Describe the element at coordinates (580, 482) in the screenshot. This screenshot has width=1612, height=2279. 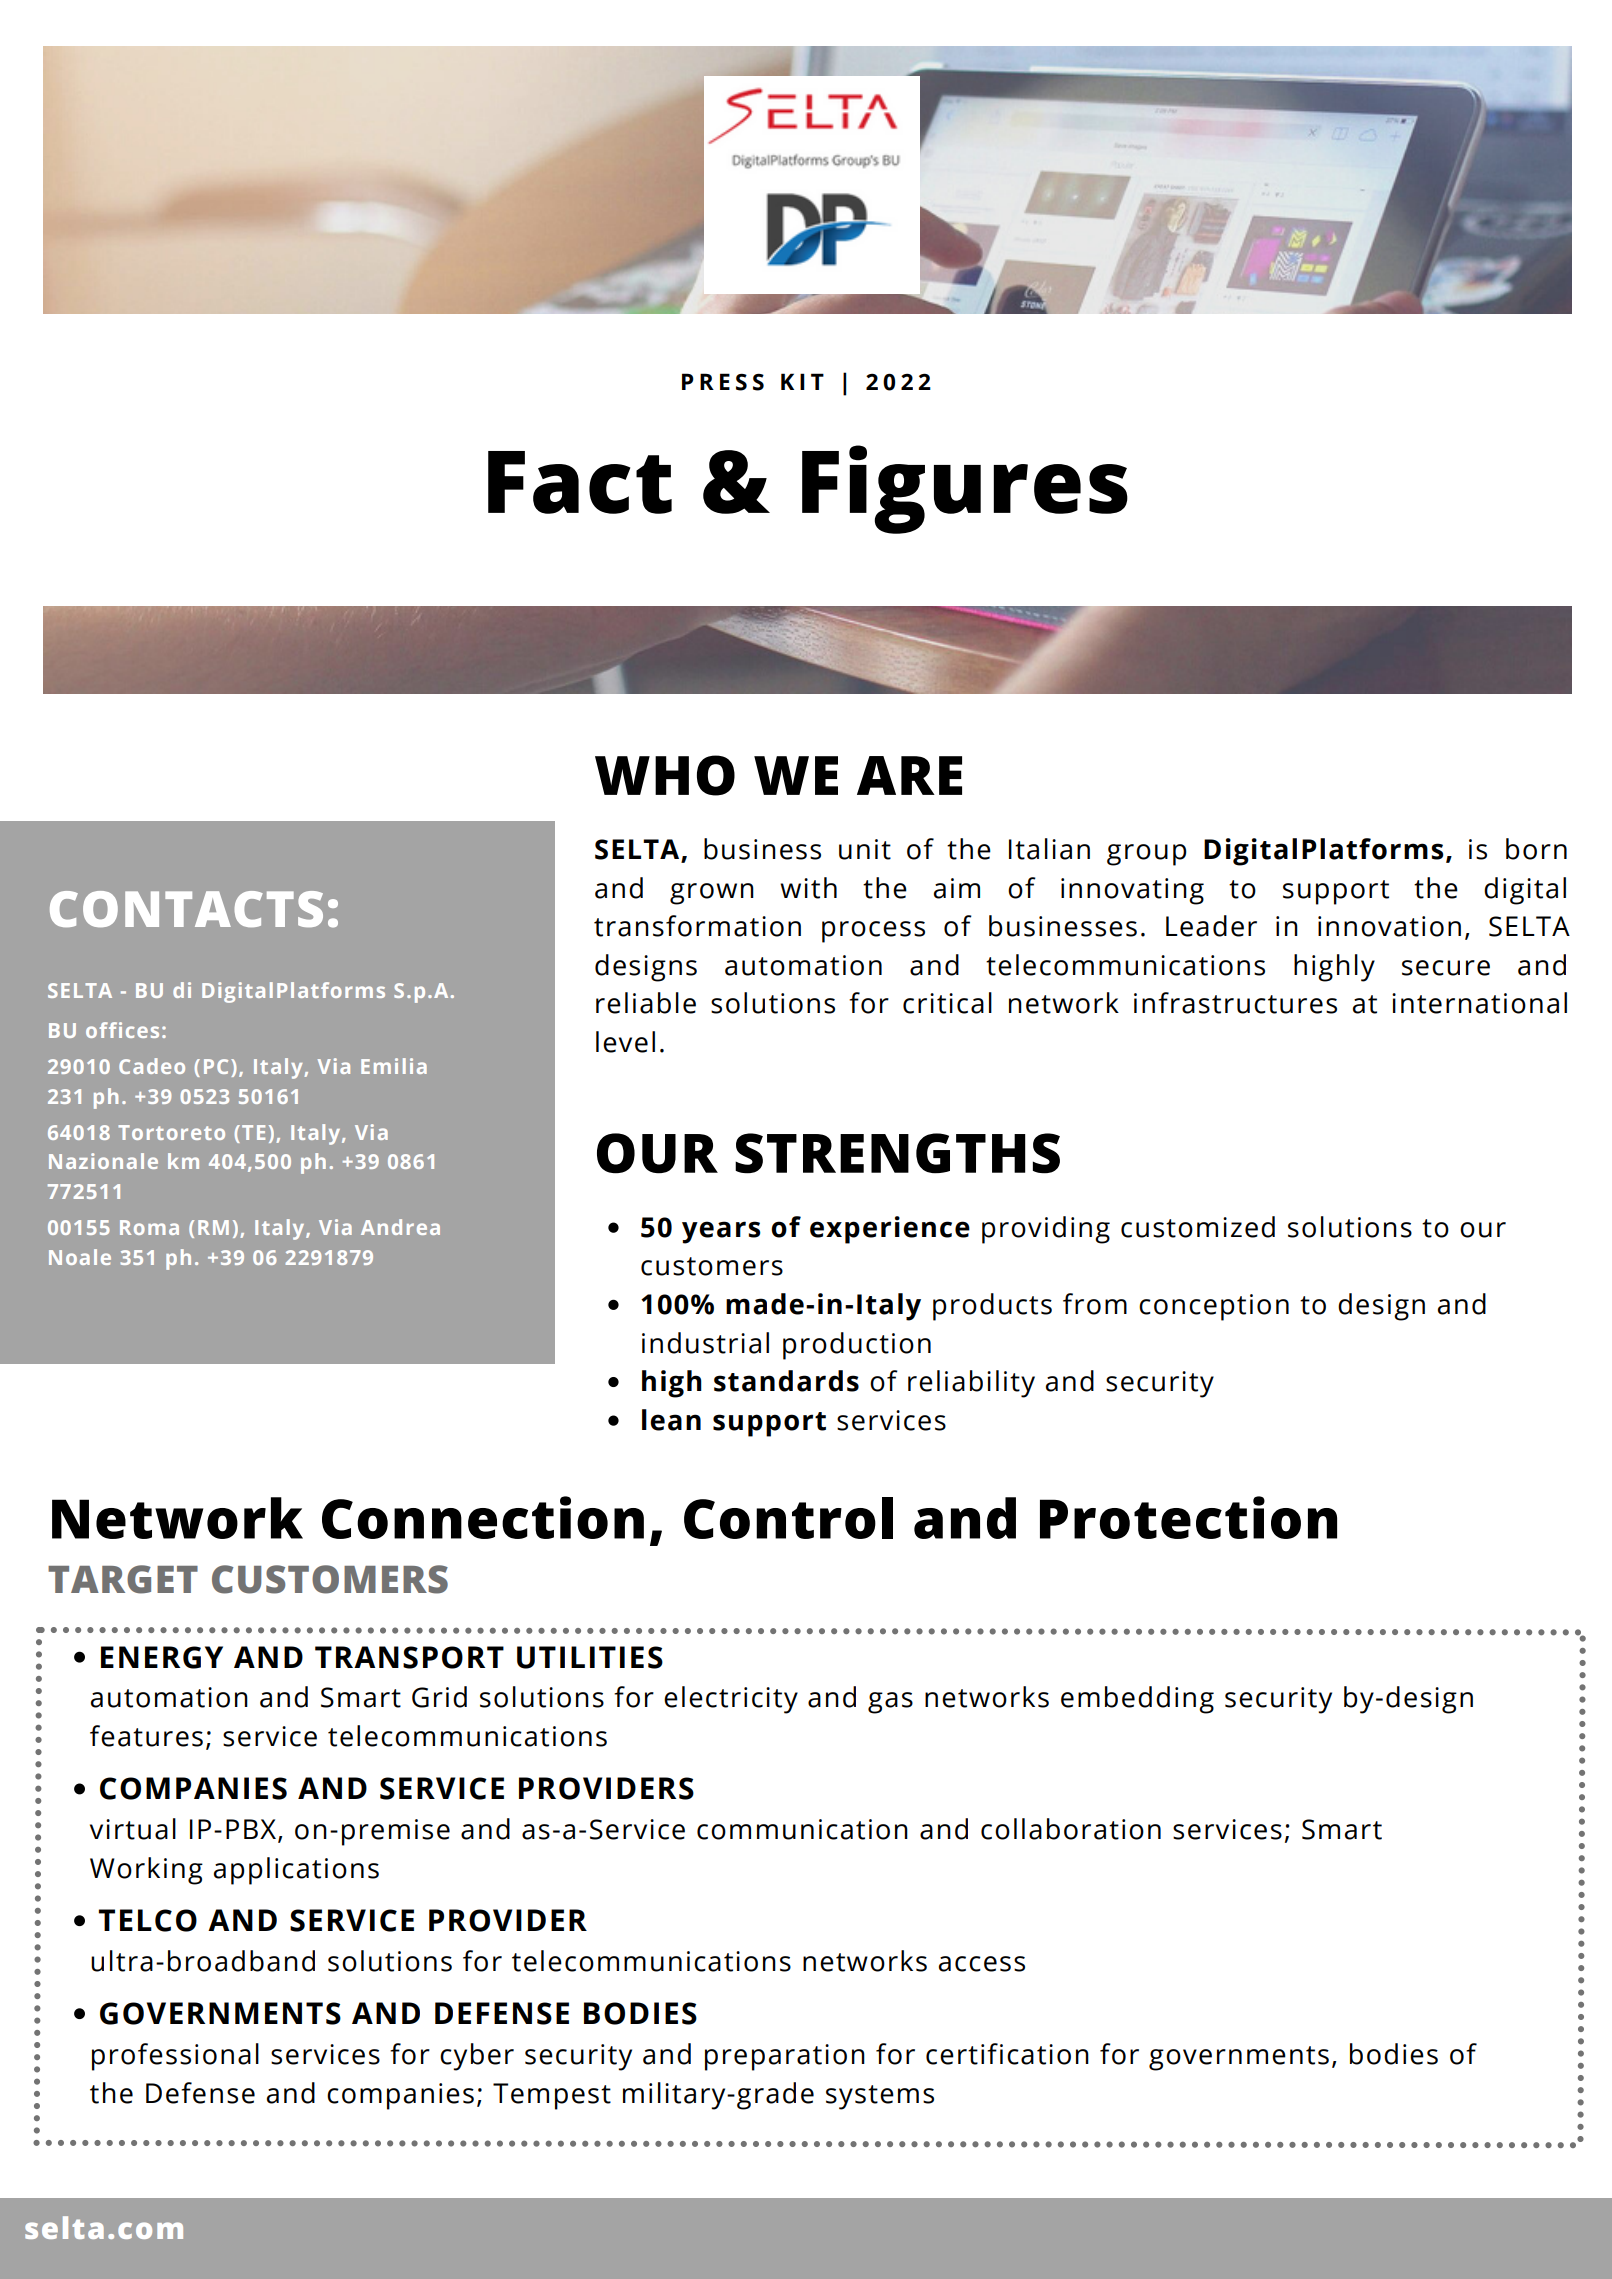
I see `Fact` at that location.
